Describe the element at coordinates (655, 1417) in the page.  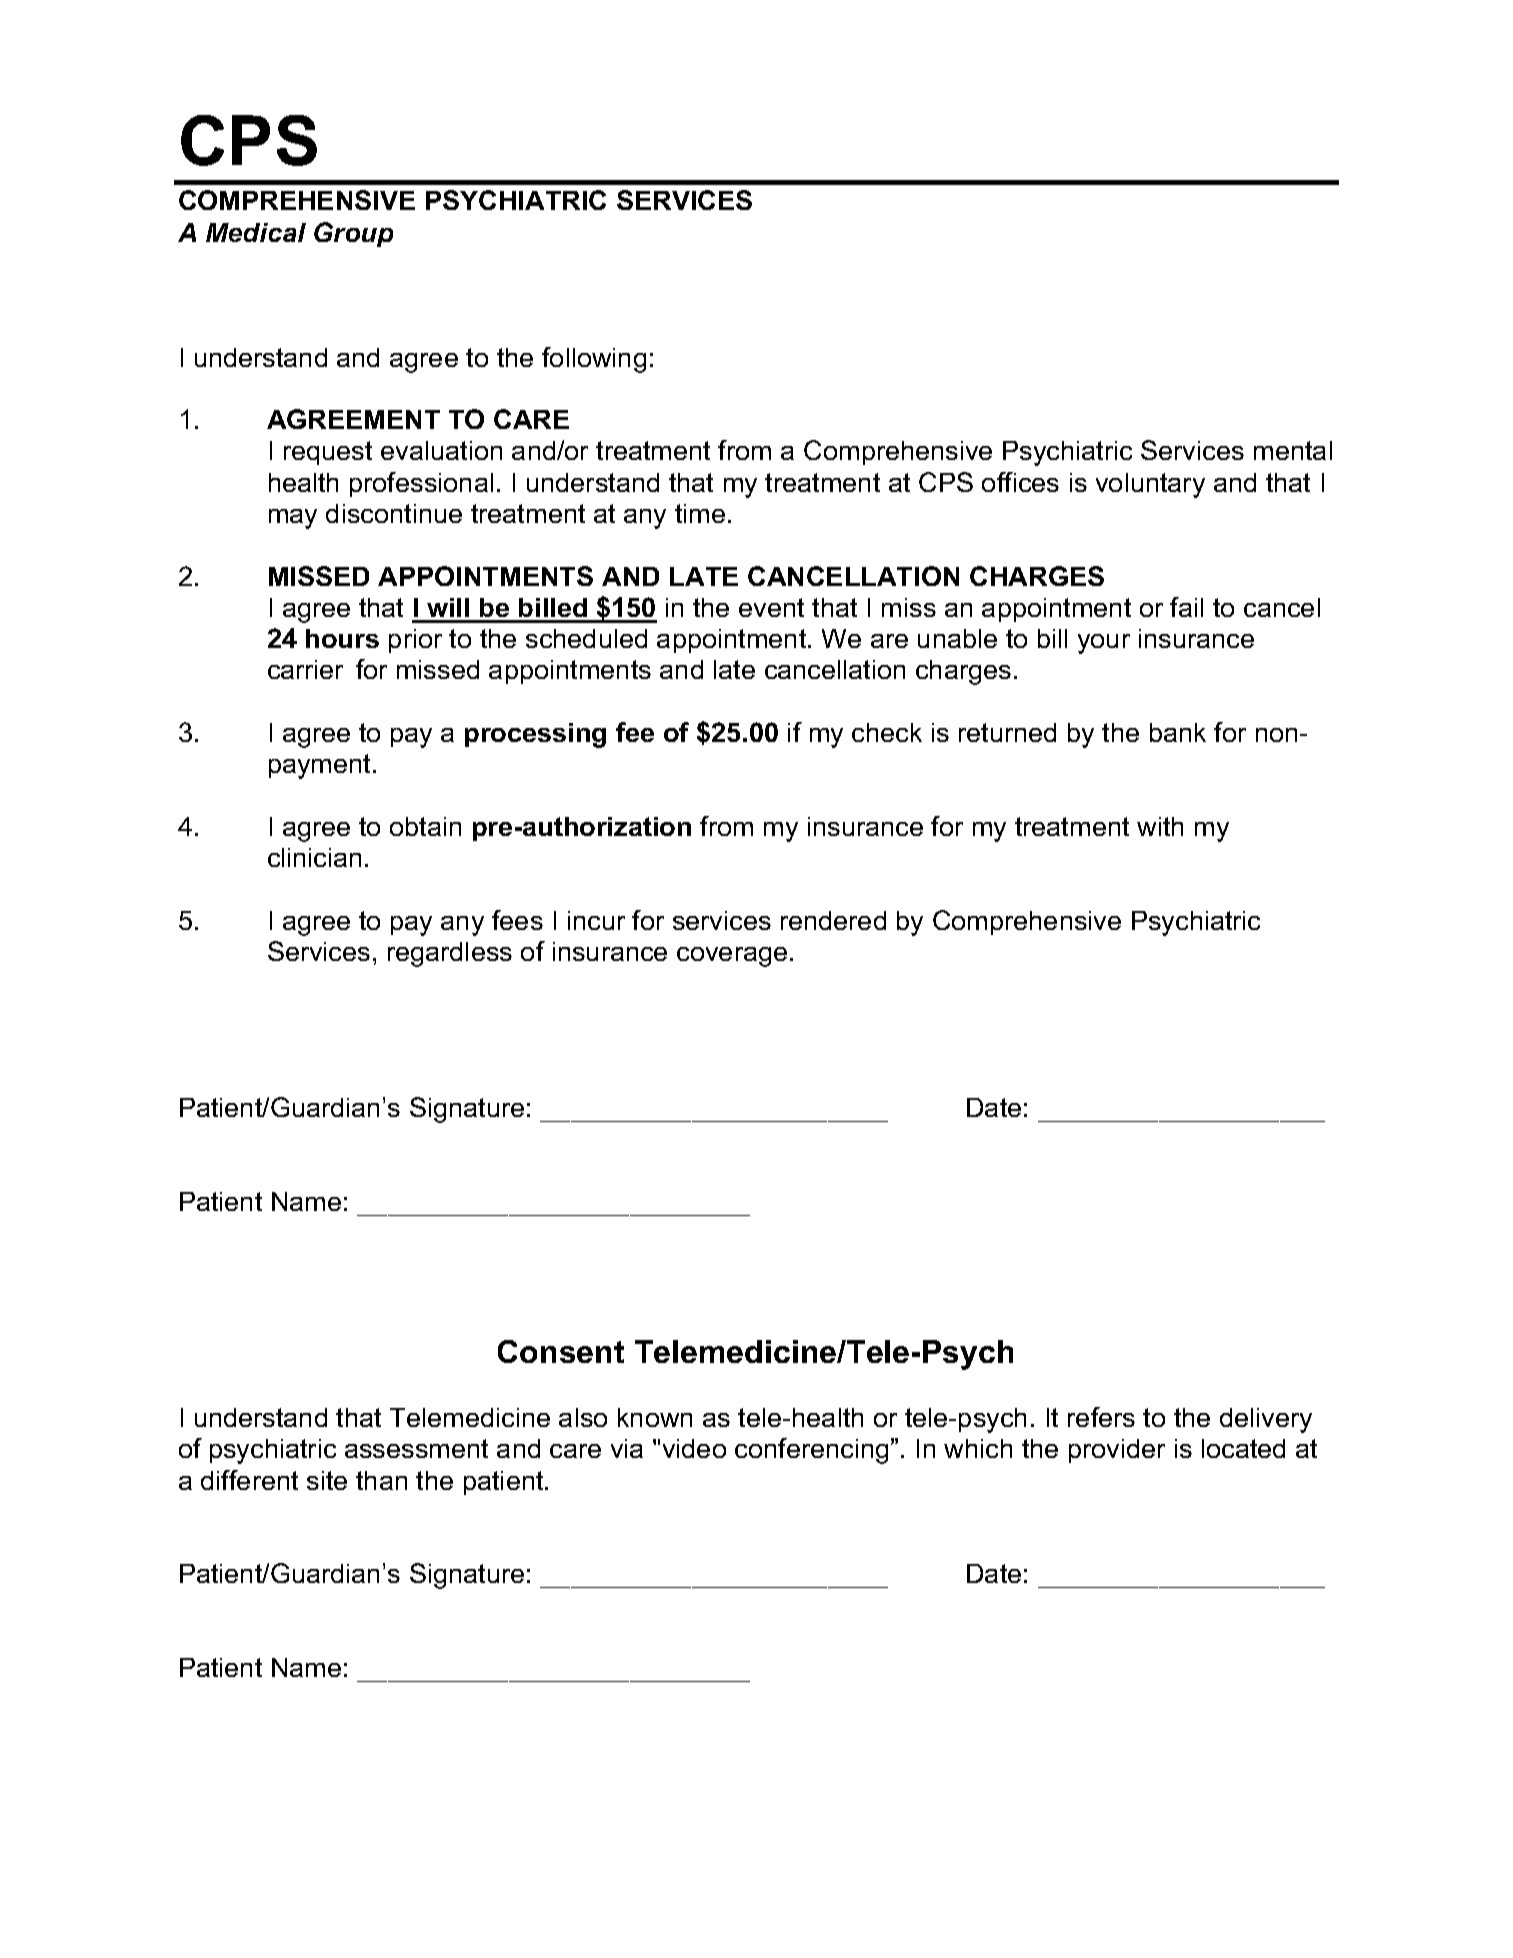
I see `known` at that location.
